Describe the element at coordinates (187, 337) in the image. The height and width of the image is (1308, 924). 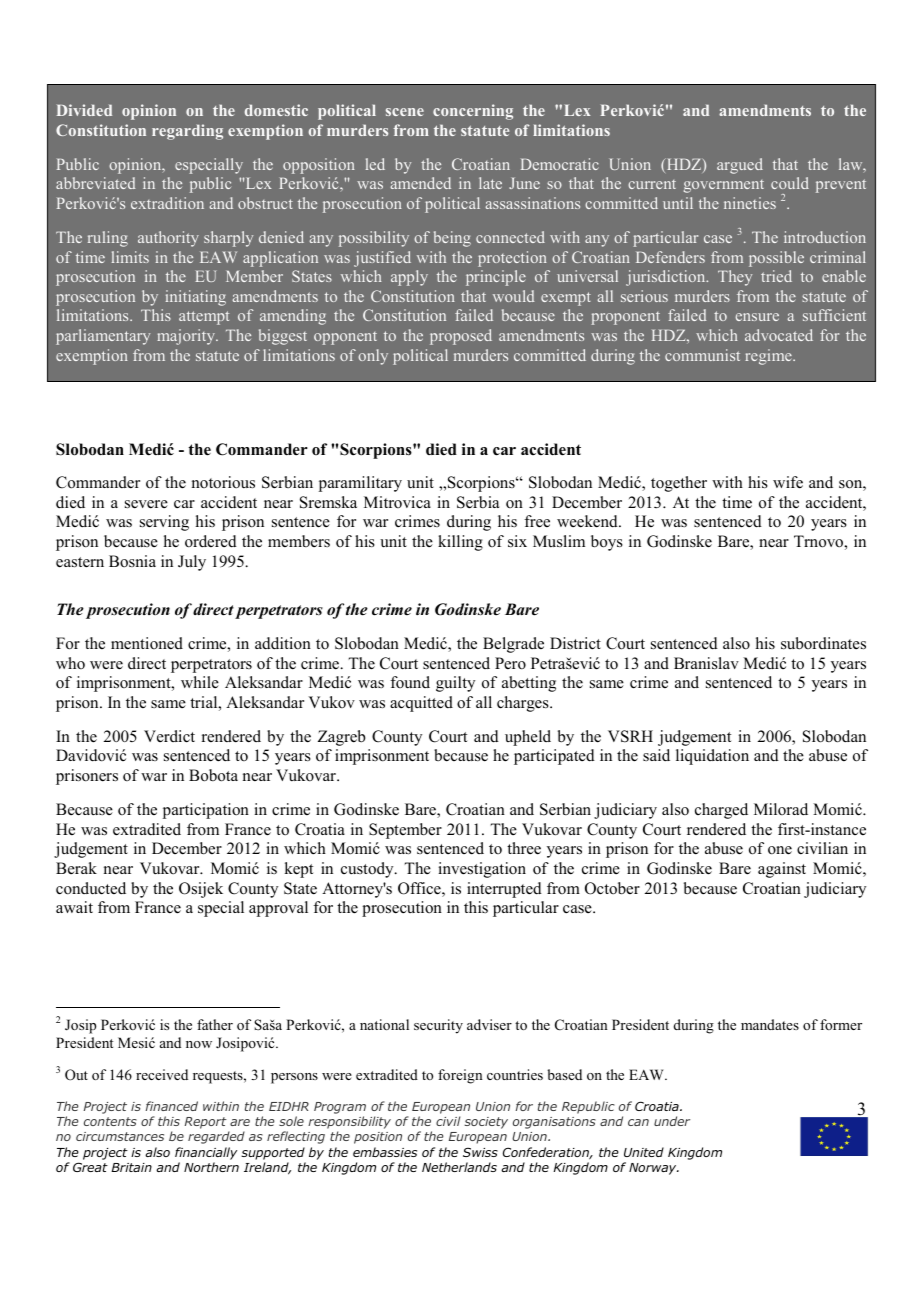
I see `majority` at that location.
